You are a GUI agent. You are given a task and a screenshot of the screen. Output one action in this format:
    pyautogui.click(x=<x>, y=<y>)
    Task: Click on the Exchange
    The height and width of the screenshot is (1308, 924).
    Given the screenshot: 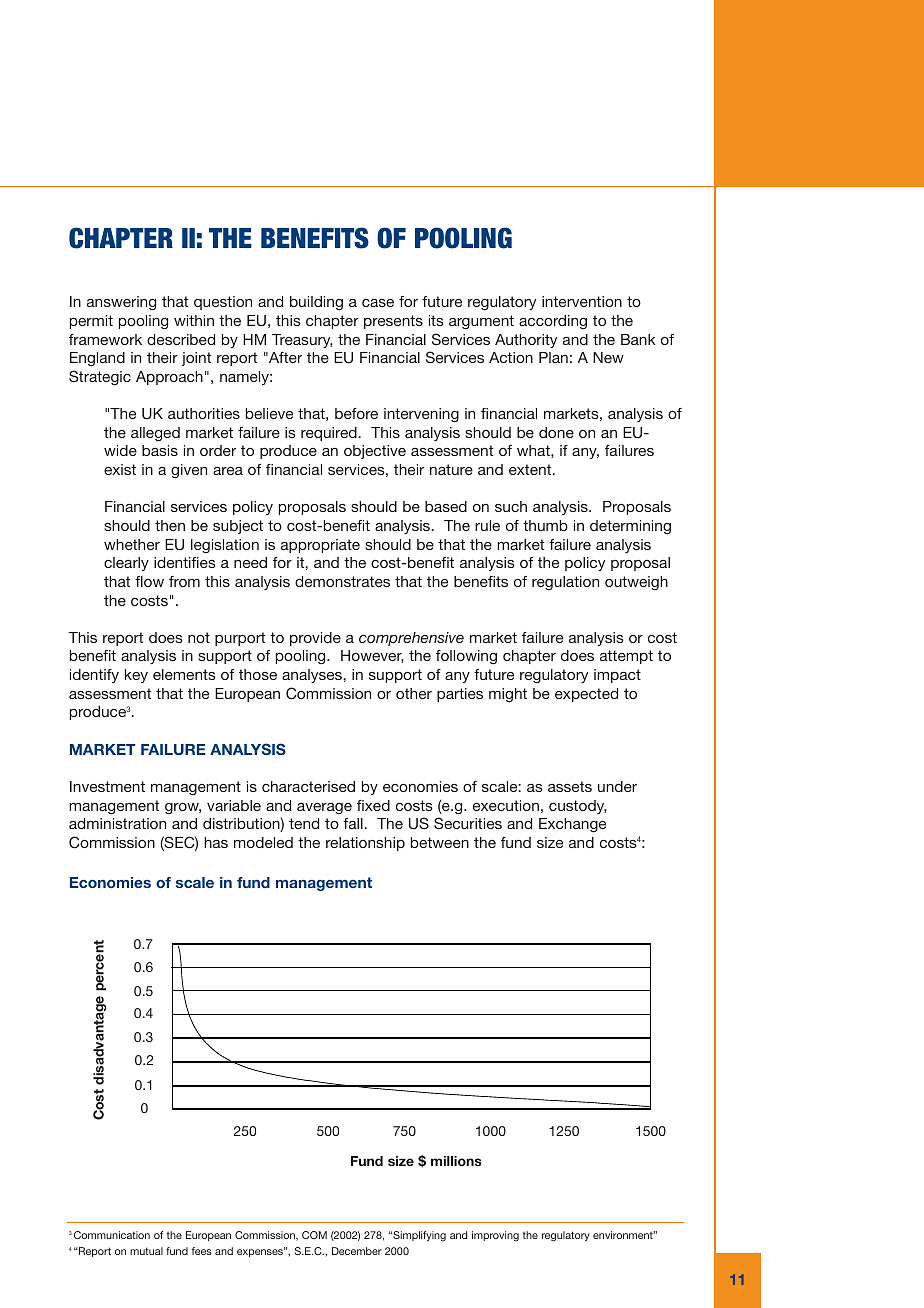 What is the action you would take?
    pyautogui.click(x=572, y=825)
